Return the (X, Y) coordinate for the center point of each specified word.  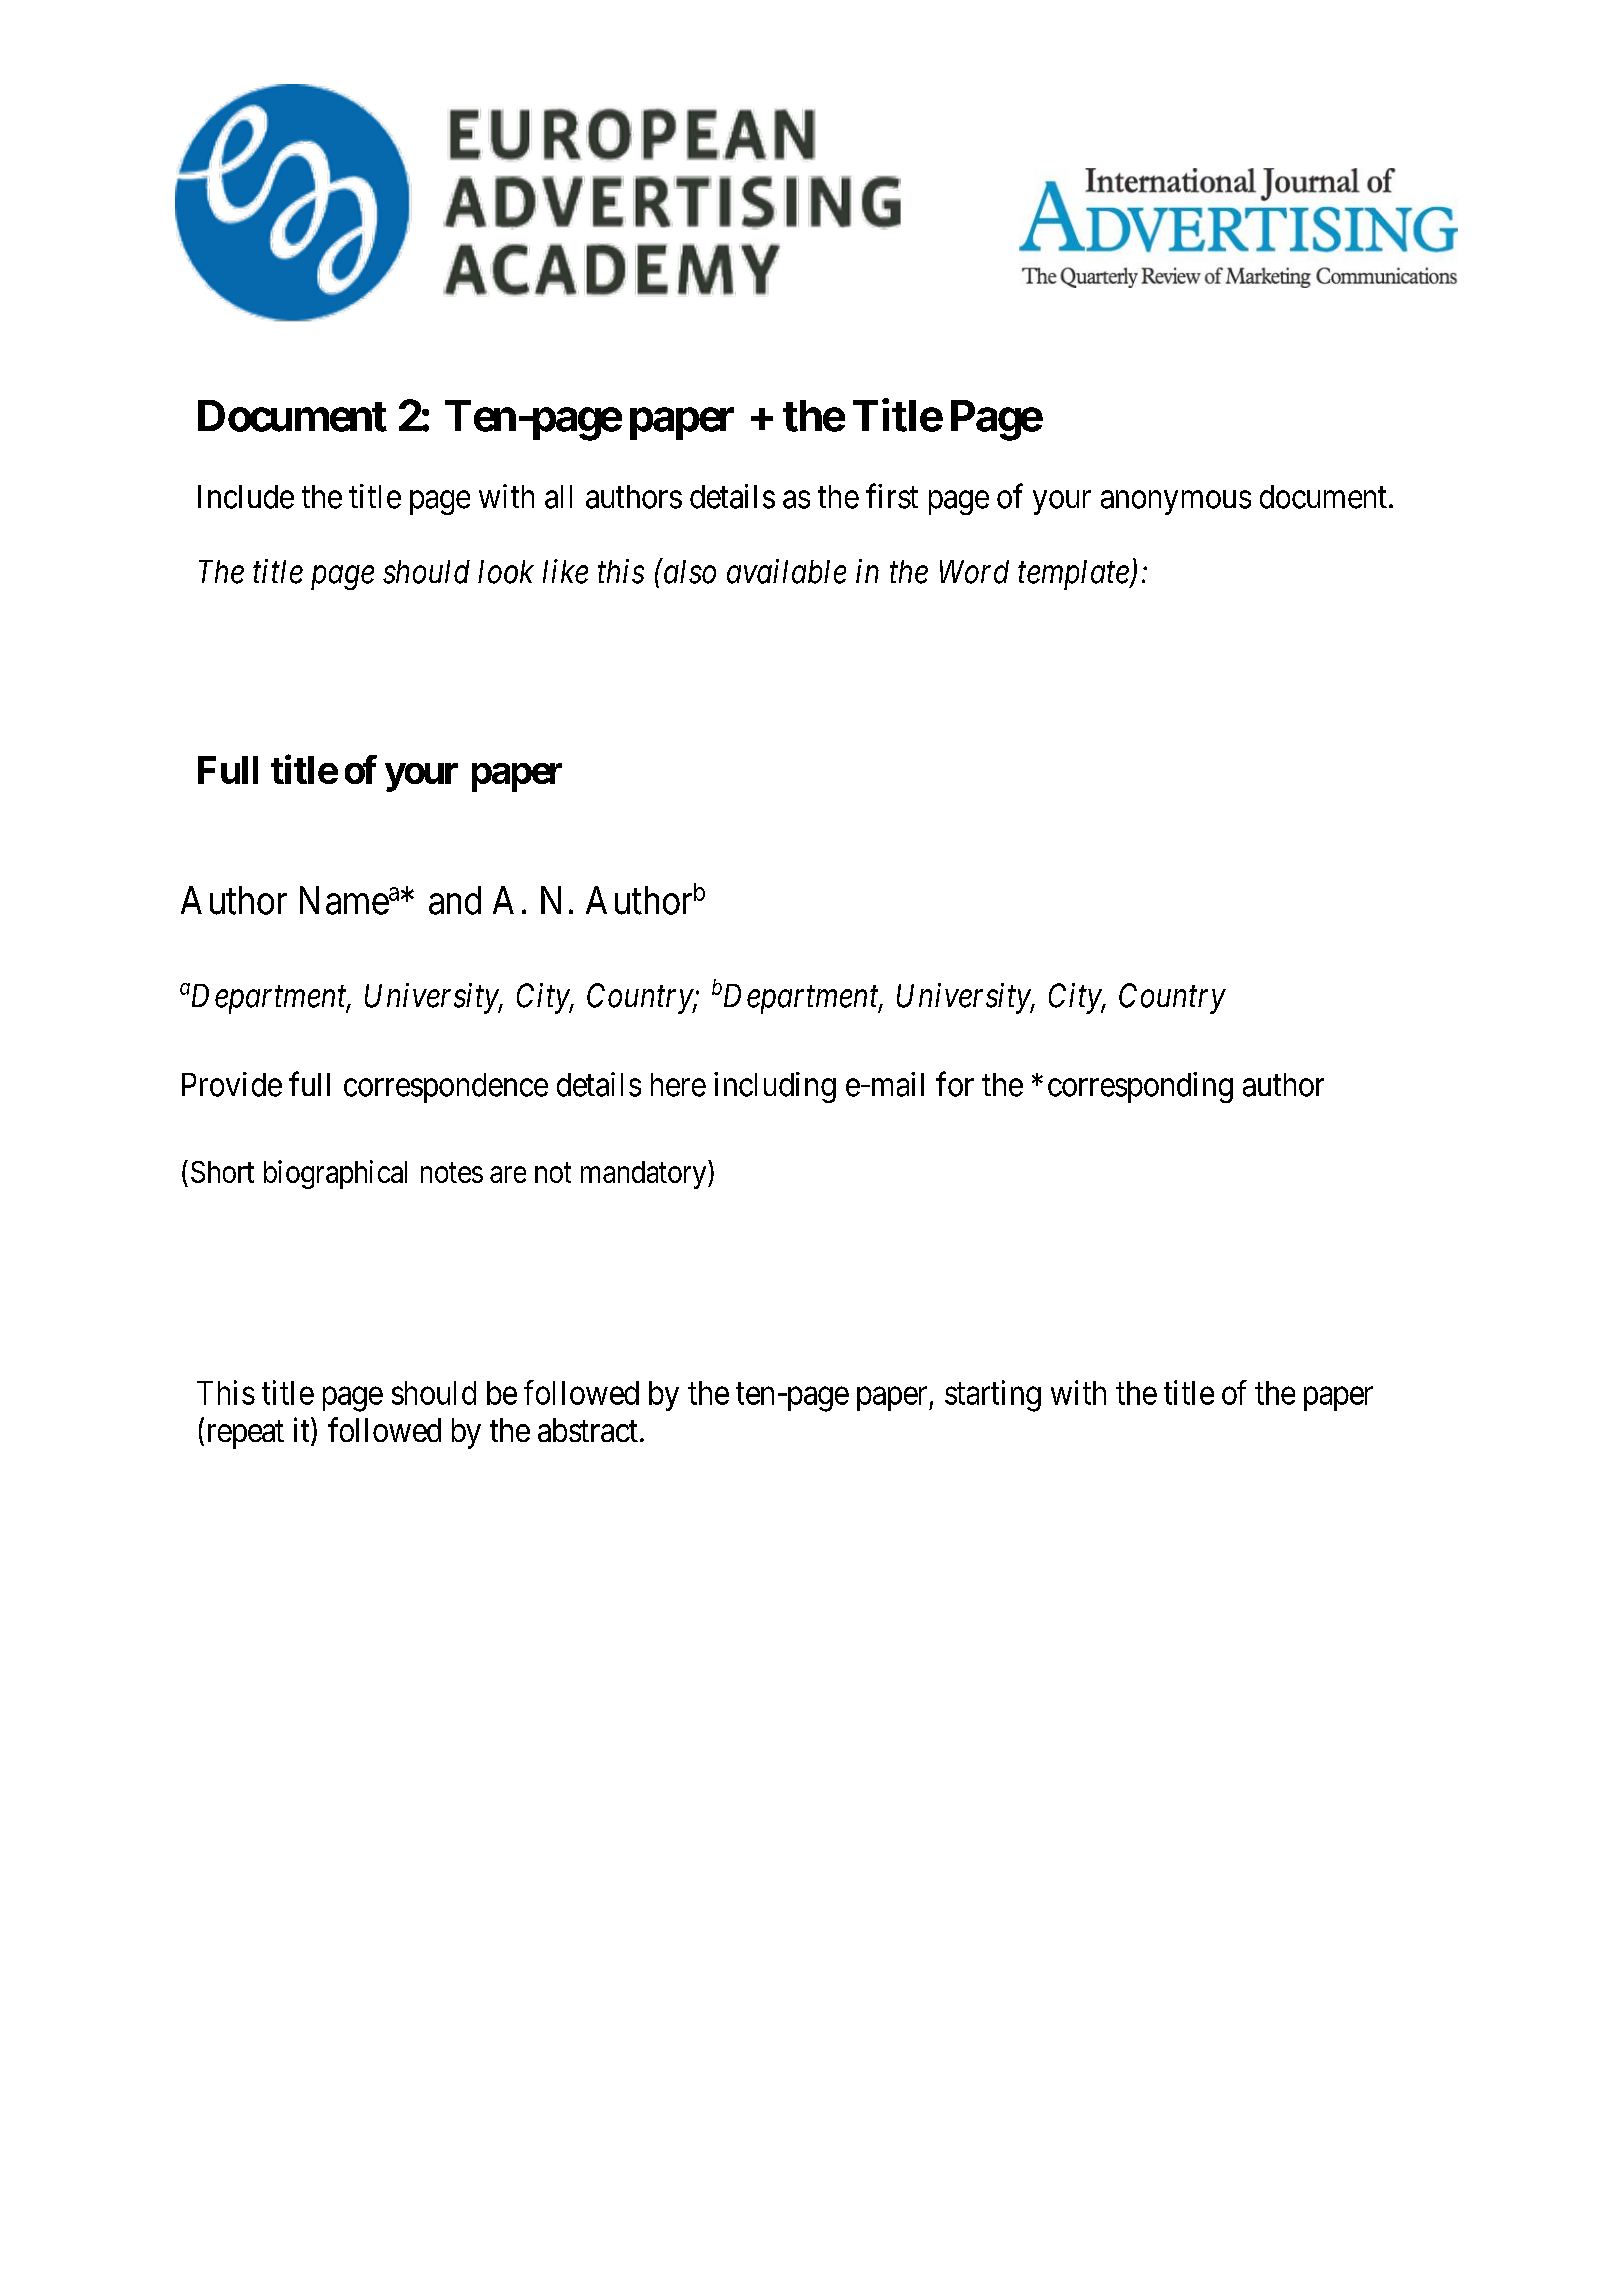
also (688, 571)
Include (246, 497)
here (678, 1085)
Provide (232, 1084)
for (955, 1084)
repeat (246, 1435)
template (1074, 575)
